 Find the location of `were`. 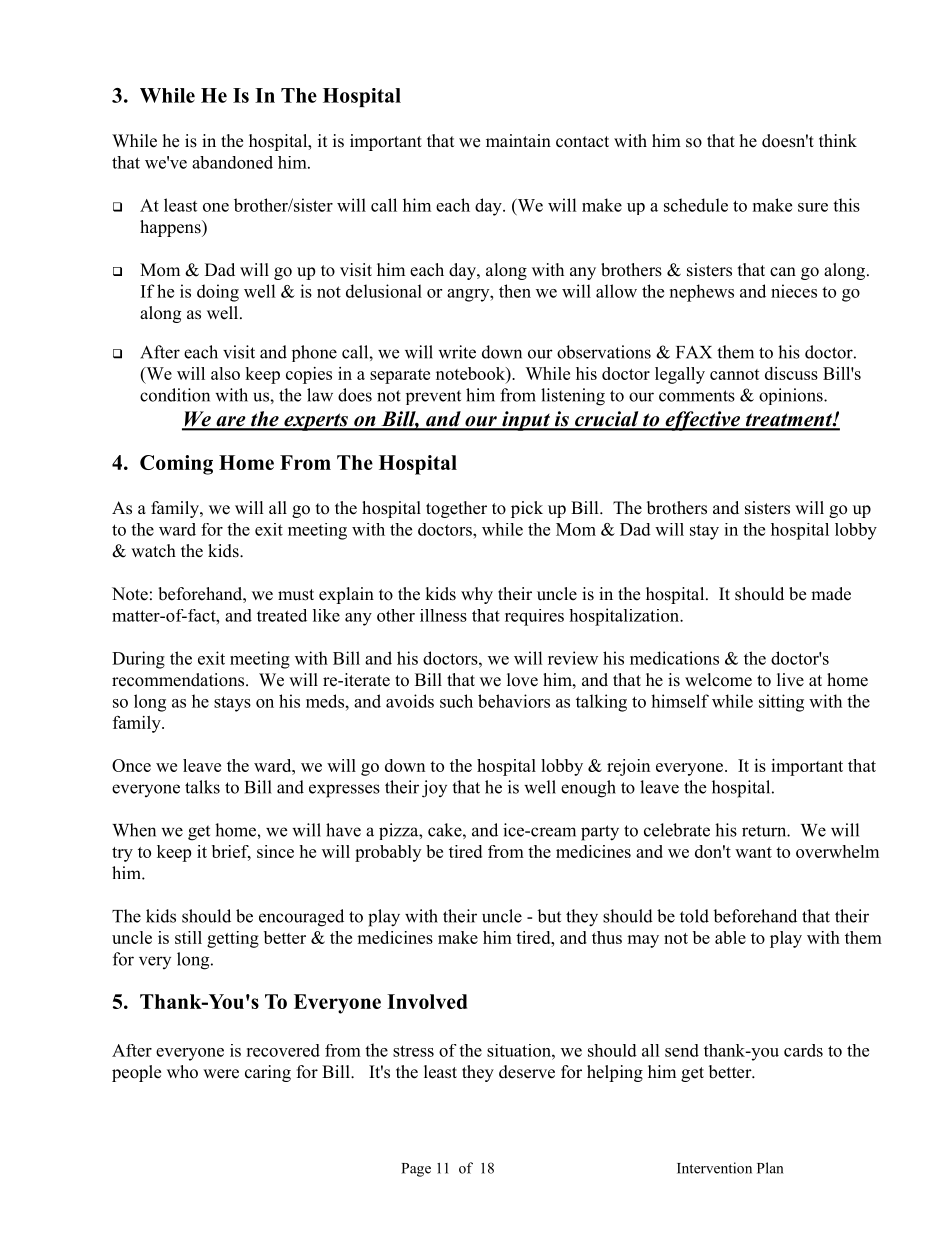

were is located at coordinates (221, 1074).
